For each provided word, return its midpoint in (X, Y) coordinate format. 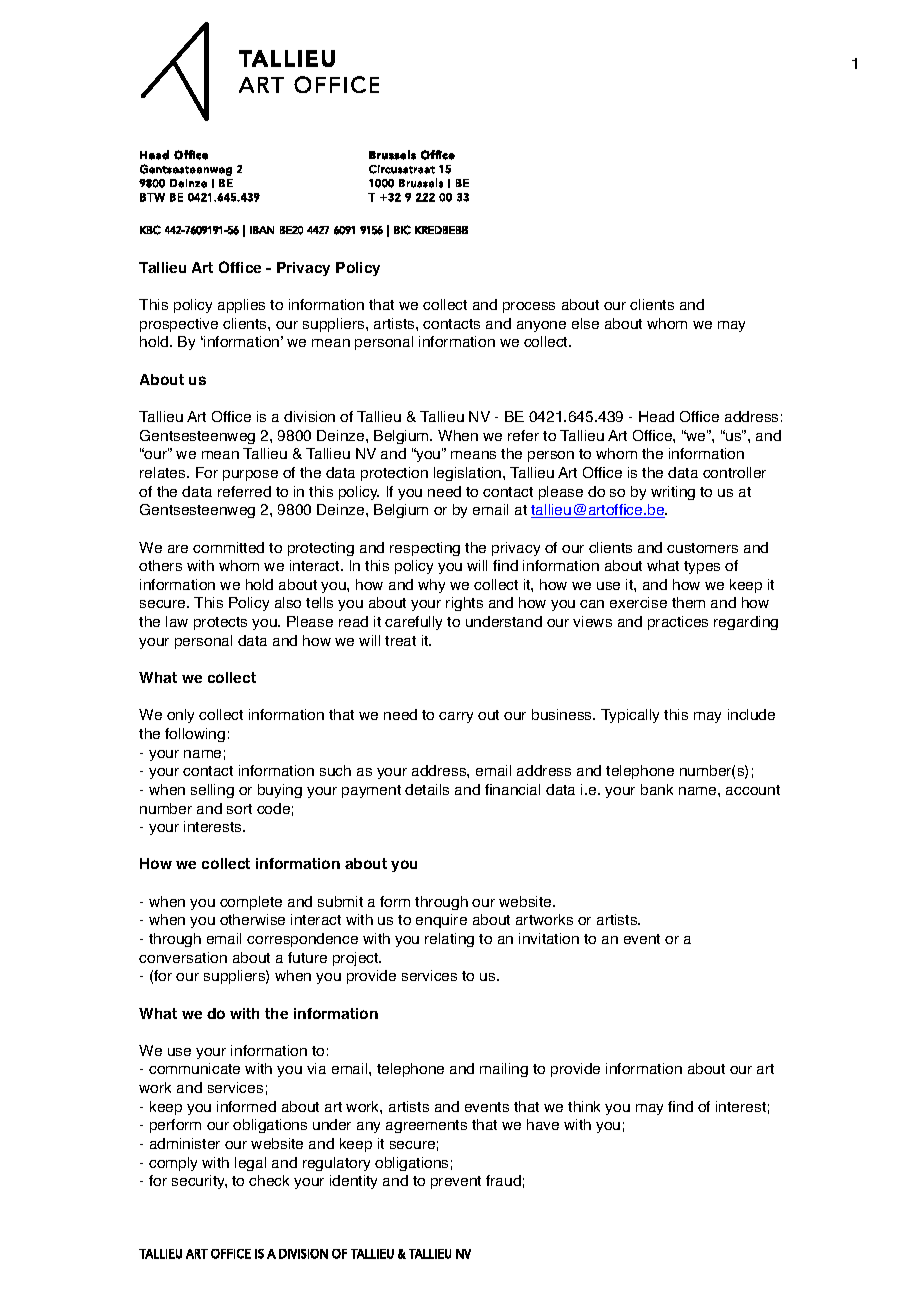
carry (456, 717)
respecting (425, 549)
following (195, 735)
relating (449, 940)
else (585, 323)
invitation (549, 938)
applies (241, 306)
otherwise (252, 919)
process (529, 307)
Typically (630, 716)
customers (702, 548)
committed (228, 547)
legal (250, 1164)
